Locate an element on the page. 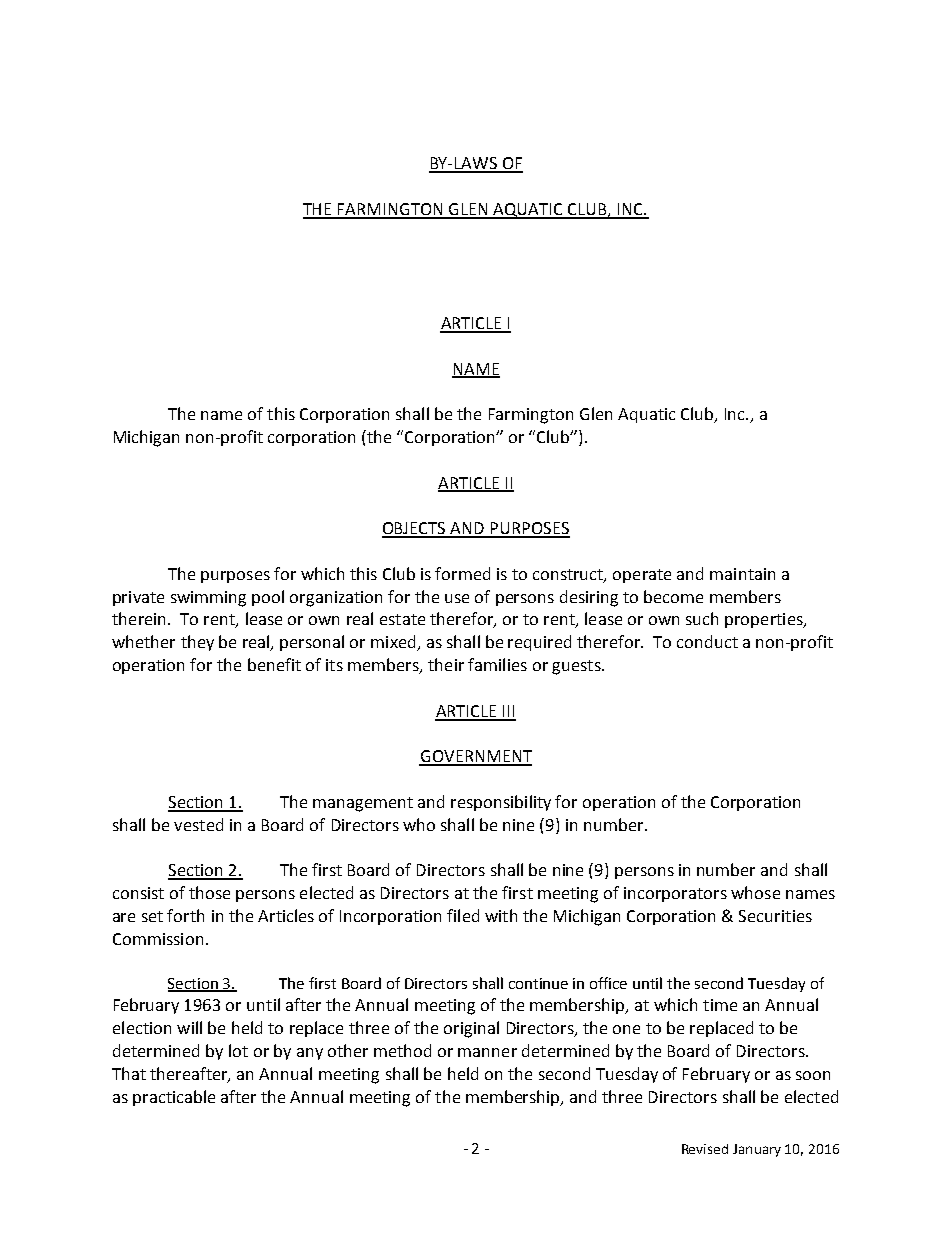 The image size is (952, 1233). vested is located at coordinates (198, 824).
